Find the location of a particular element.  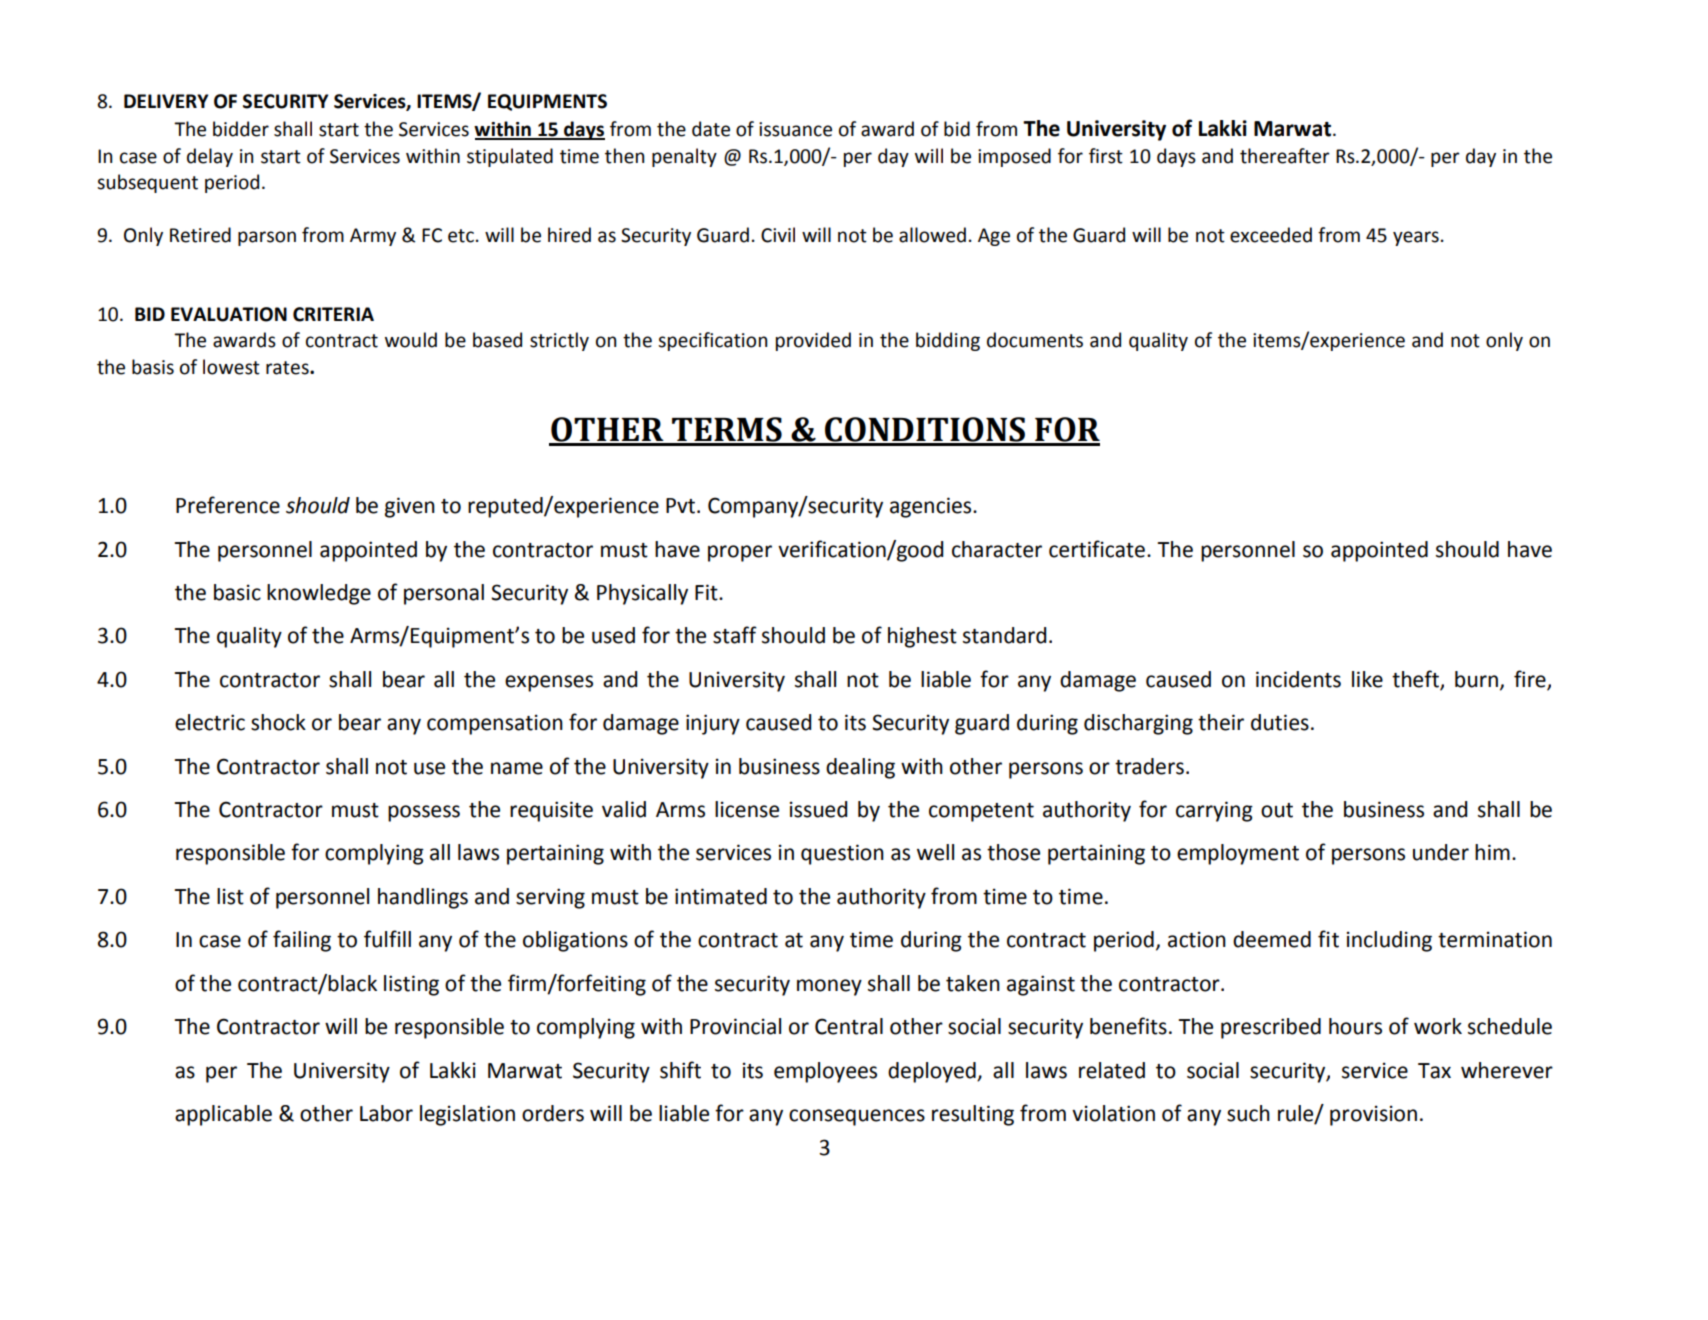

out is located at coordinates (1277, 810).
